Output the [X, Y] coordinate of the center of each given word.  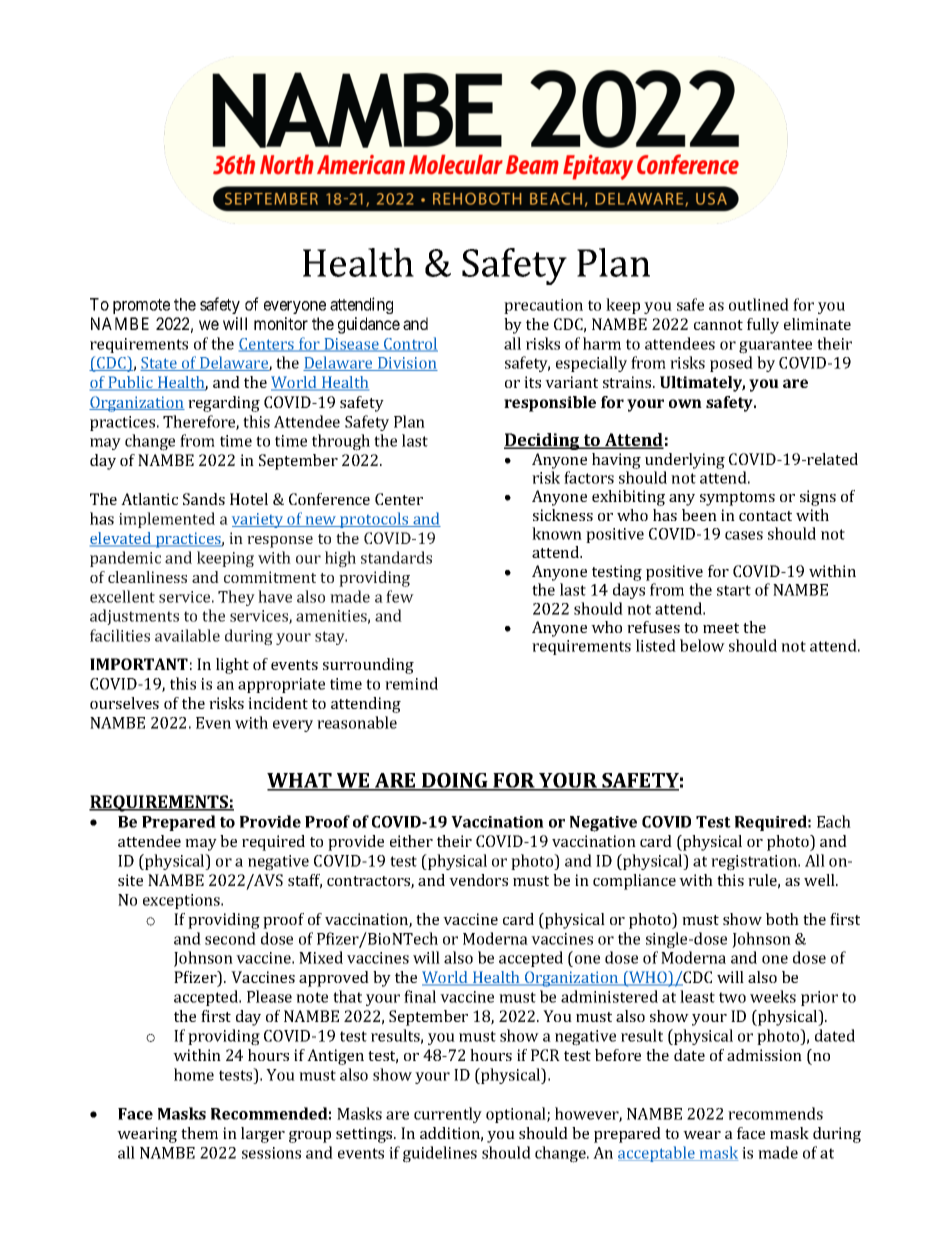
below [702, 645]
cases [744, 535]
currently [448, 1115]
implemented [167, 520]
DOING [455, 782]
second [230, 938]
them [199, 1133]
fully [763, 326]
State [159, 364]
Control [410, 344]
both [782, 919]
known [557, 533]
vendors [478, 880]
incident [278, 703]
